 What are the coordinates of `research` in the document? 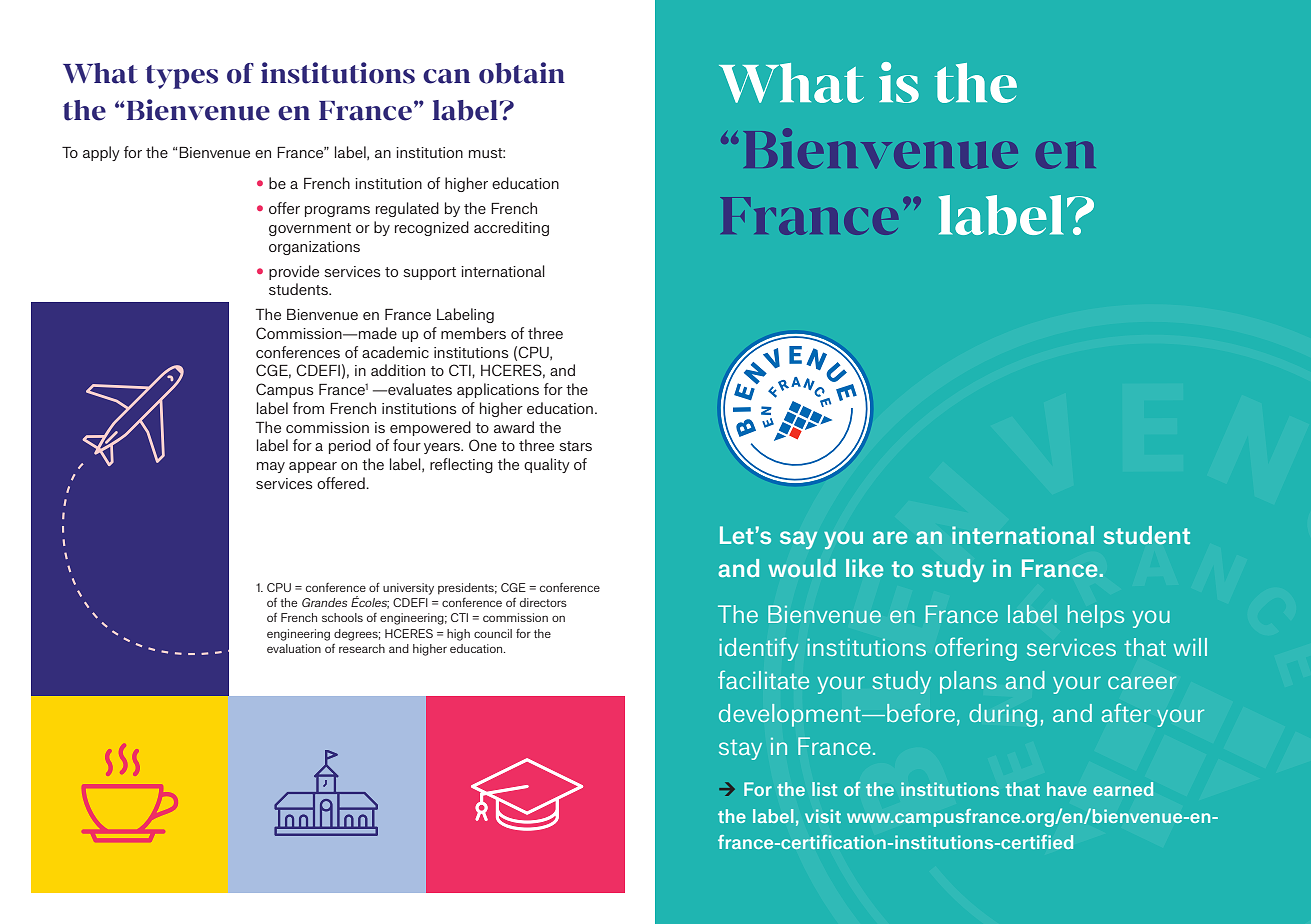 It's located at (362, 648).
